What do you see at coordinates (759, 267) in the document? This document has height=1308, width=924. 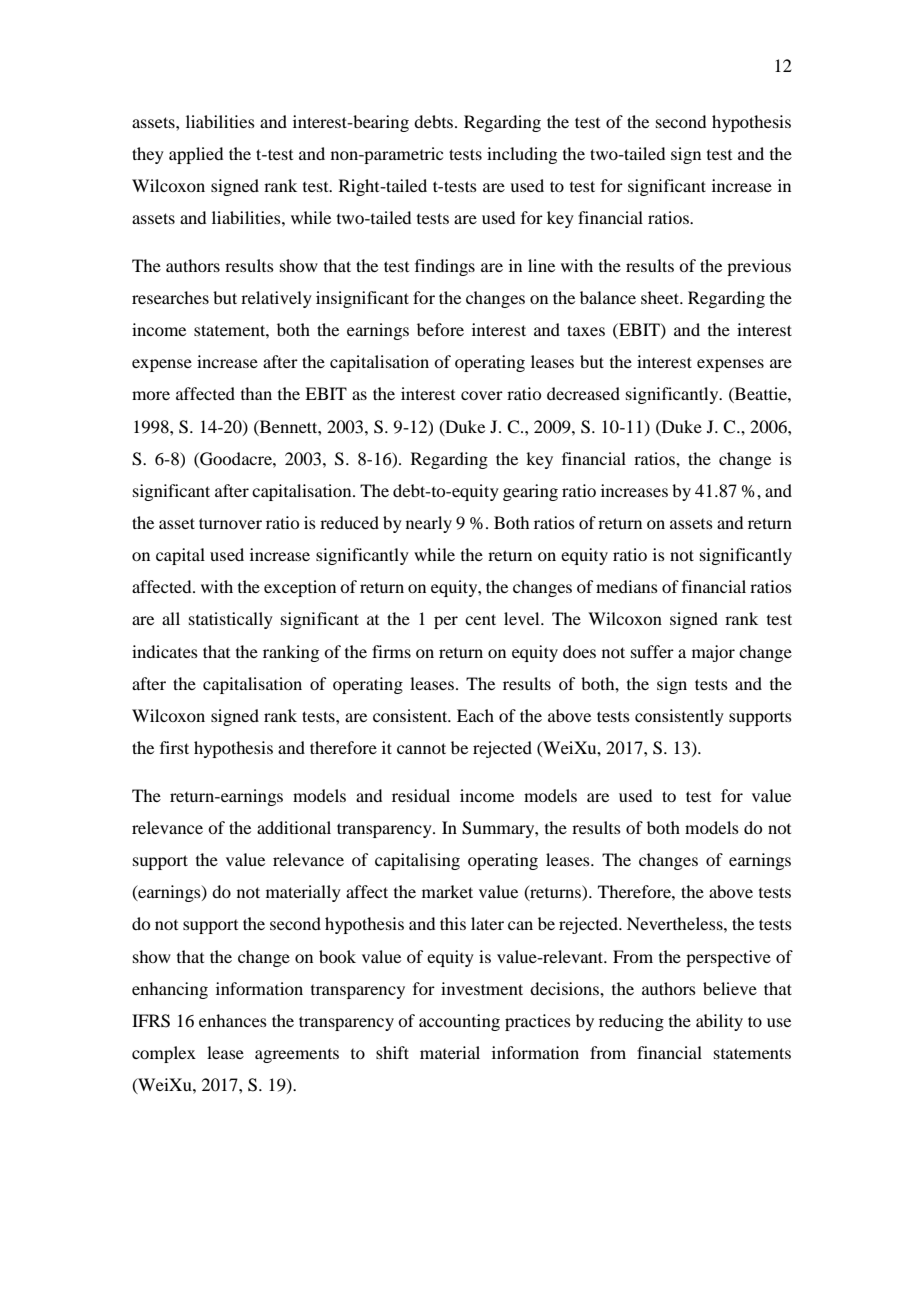 I see `previous` at bounding box center [759, 267].
